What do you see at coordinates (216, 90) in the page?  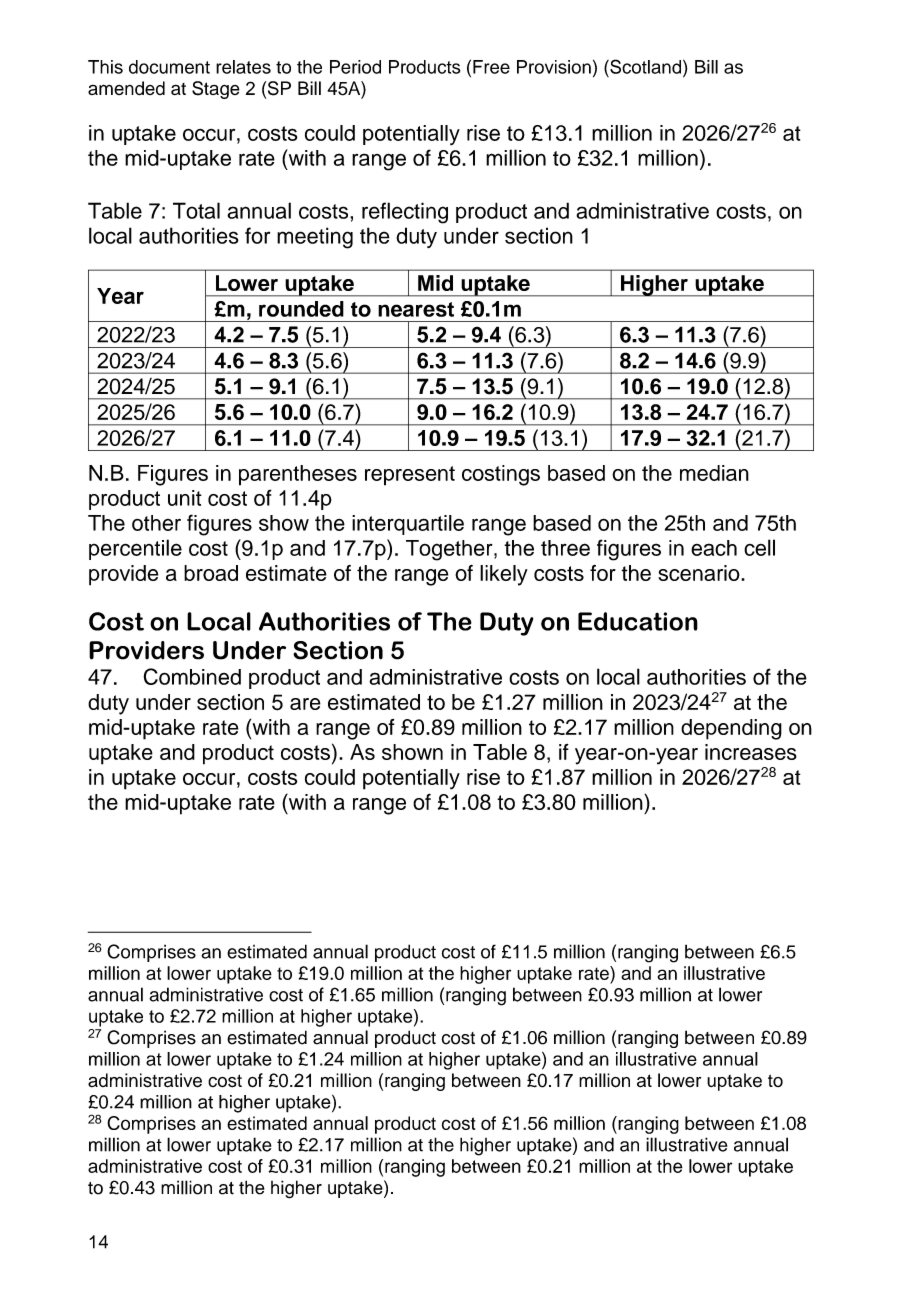 I see `Stage` at bounding box center [216, 90].
